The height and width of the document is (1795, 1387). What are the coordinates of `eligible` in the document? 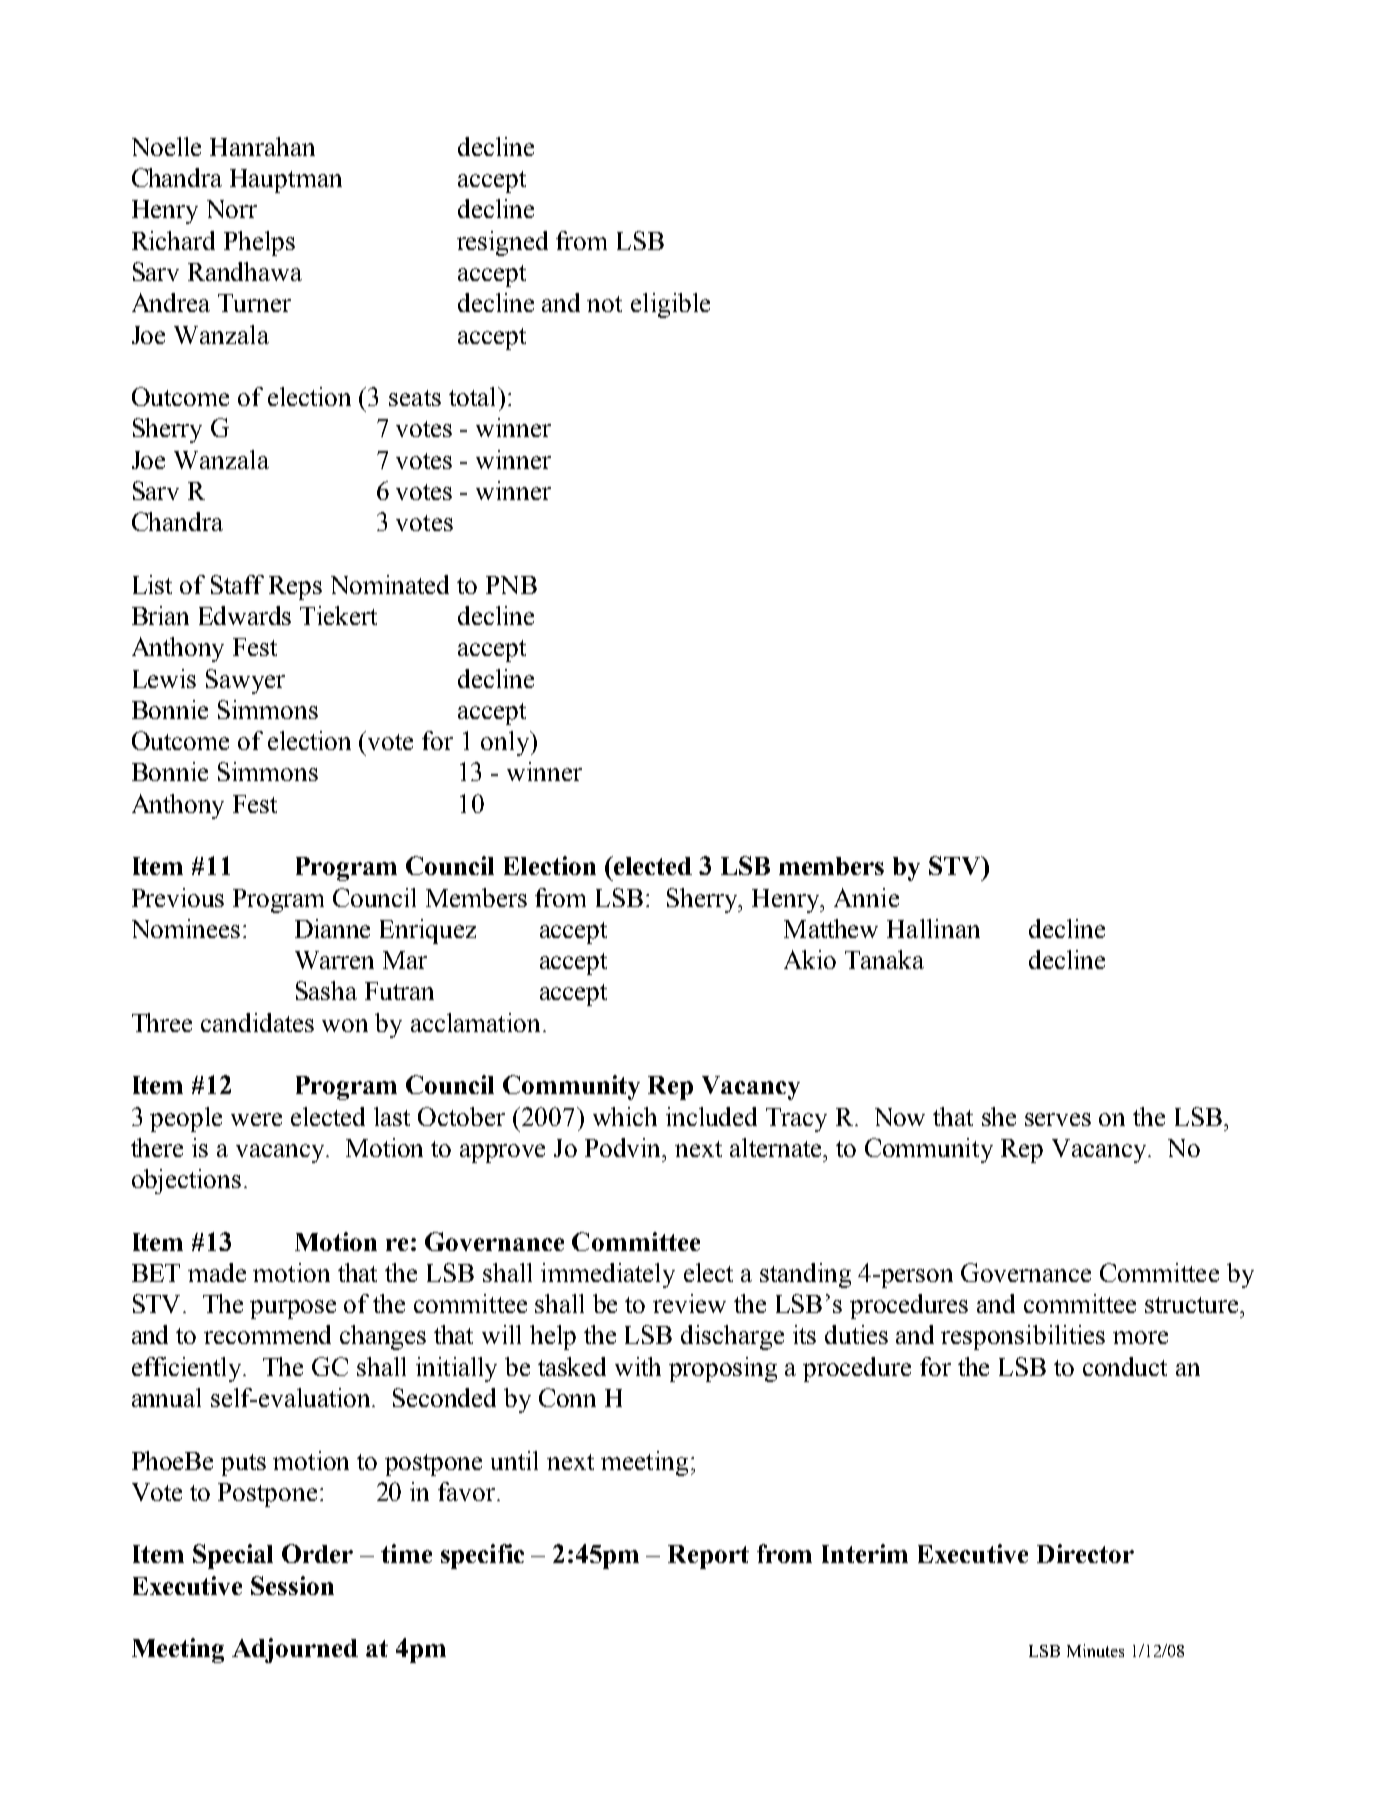 It's located at (670, 305).
